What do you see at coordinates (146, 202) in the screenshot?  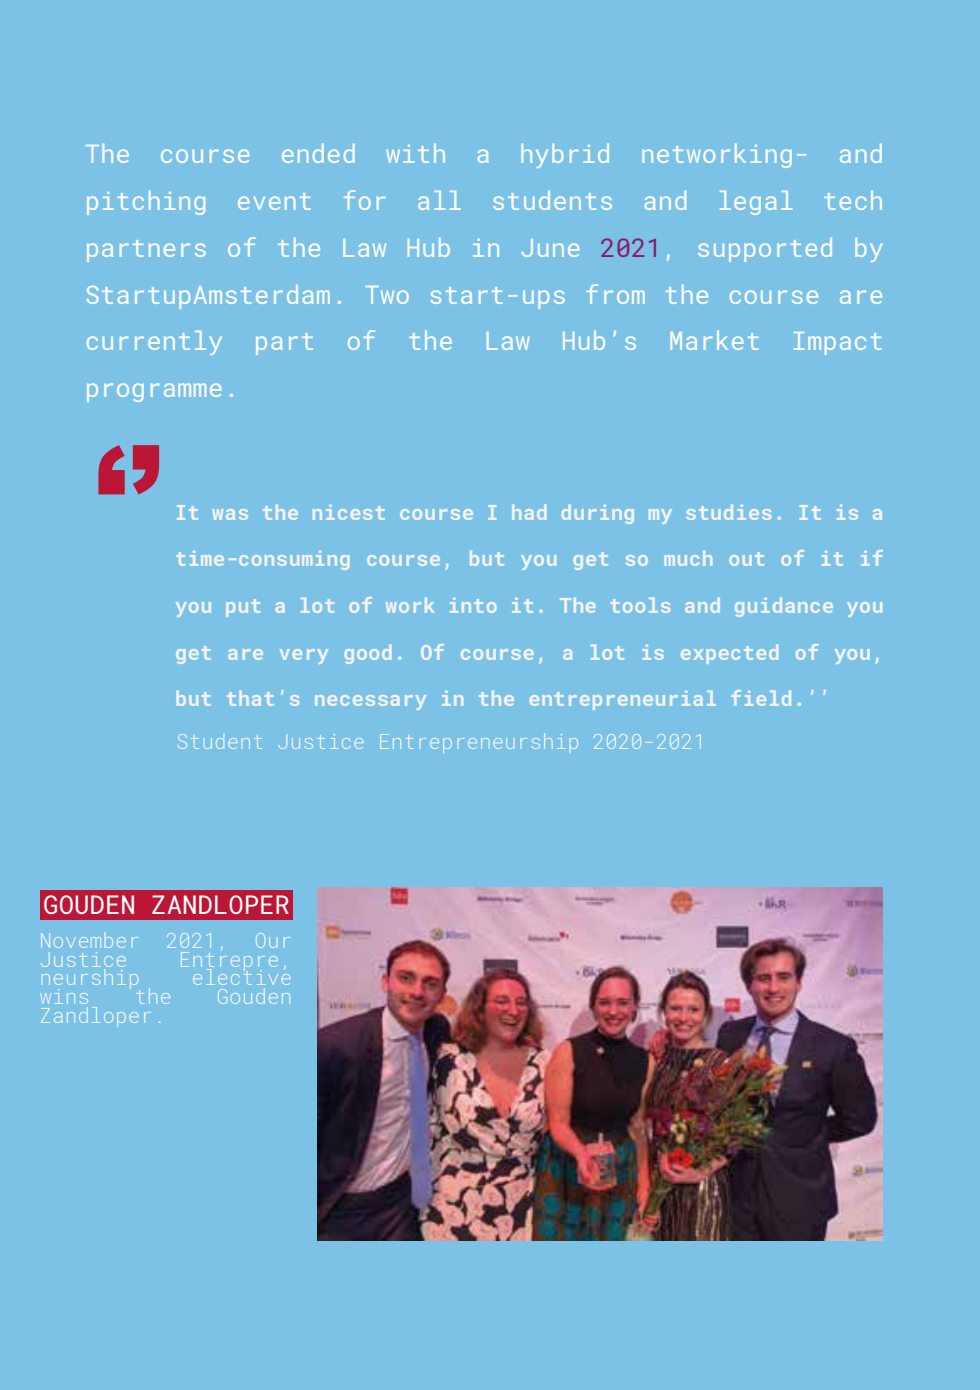 I see `pitching` at bounding box center [146, 202].
